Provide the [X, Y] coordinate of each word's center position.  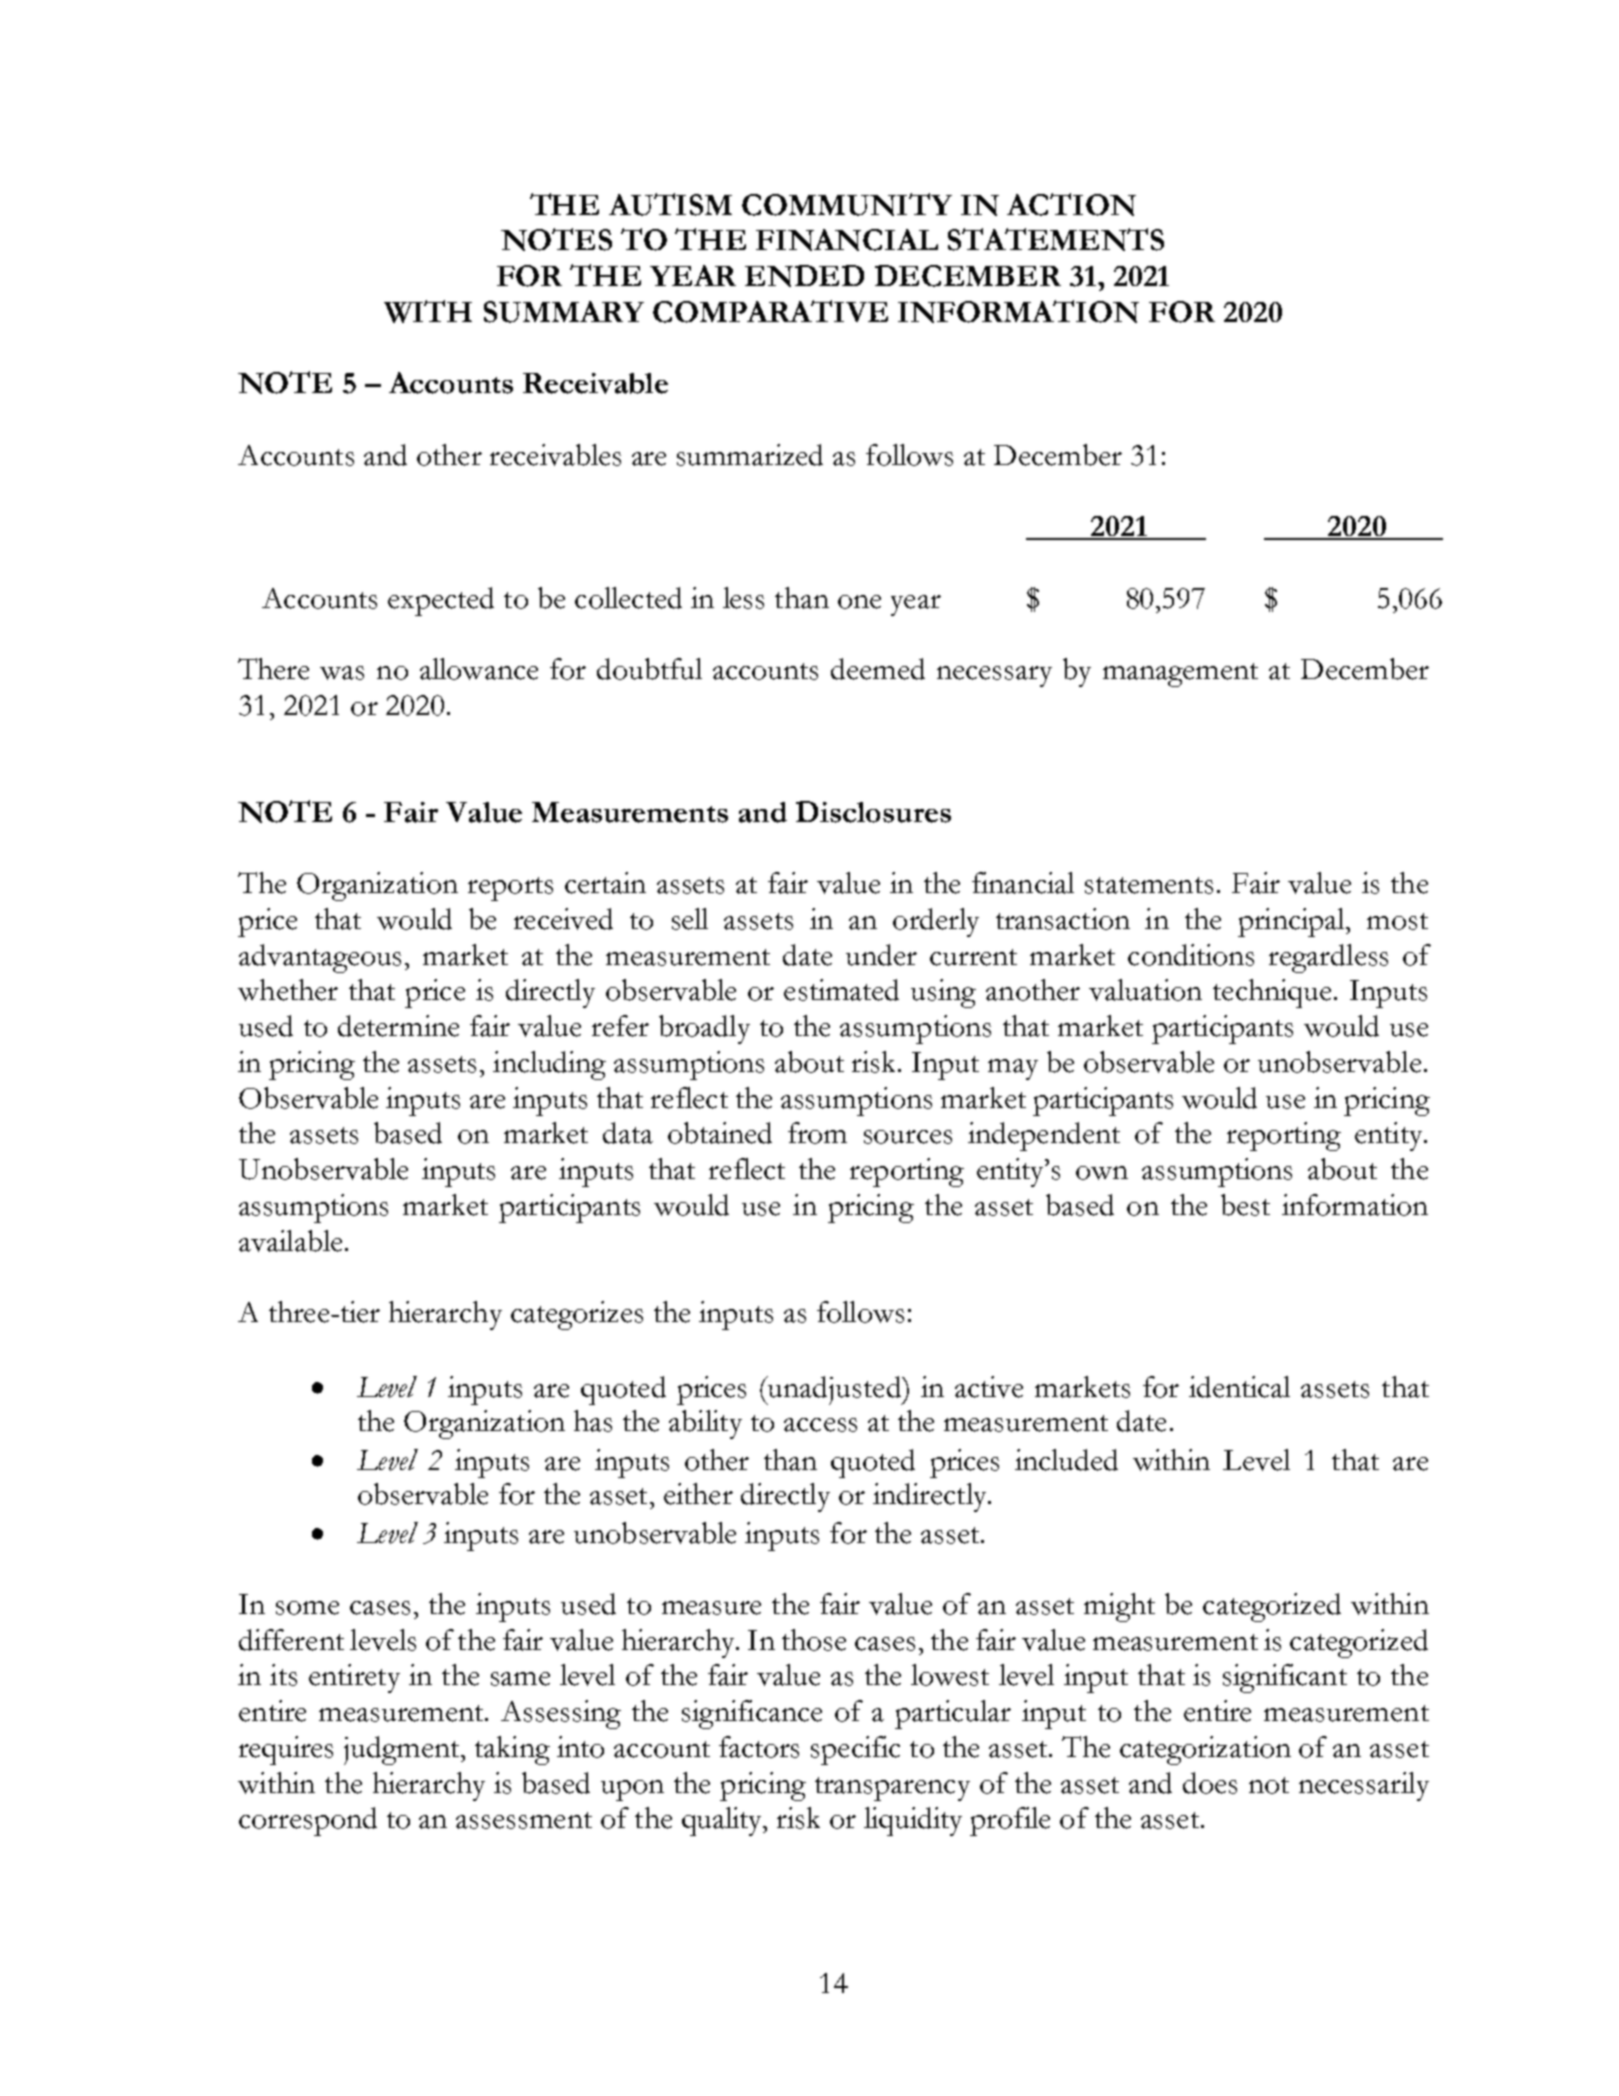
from [817, 1133]
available [290, 1241]
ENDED [804, 276]
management [1180, 675]
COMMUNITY [847, 204]
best [1245, 1205]
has [593, 1421]
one [859, 602]
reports [510, 889]
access [820, 1425]
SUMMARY [564, 312]
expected [441, 601]
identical [1239, 1387]
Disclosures [873, 812]
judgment [403, 1750]
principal [1292, 922]
